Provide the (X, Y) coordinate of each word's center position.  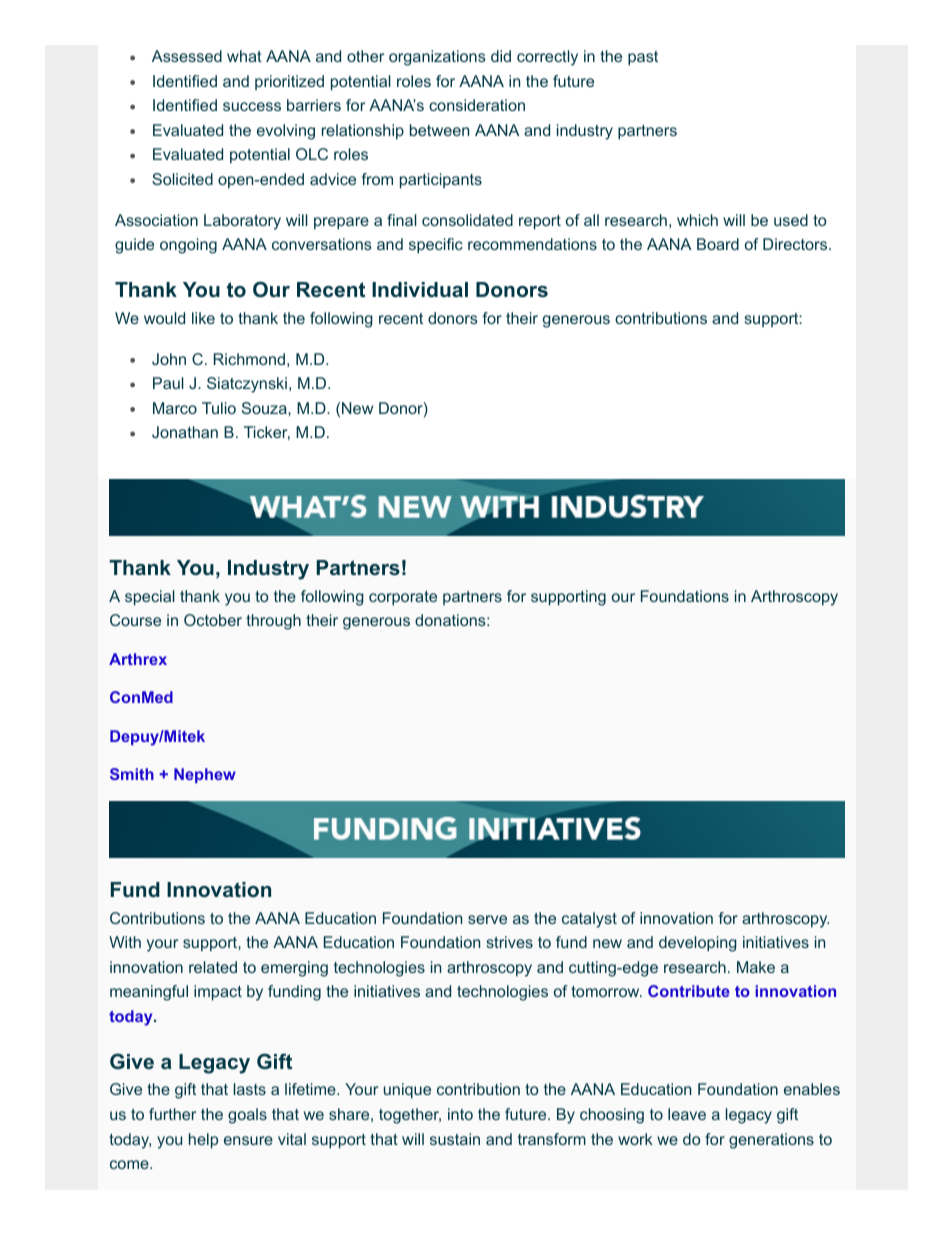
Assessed (187, 56)
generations (771, 1141)
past (643, 58)
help (203, 1141)
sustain (455, 1139)
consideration (477, 105)
